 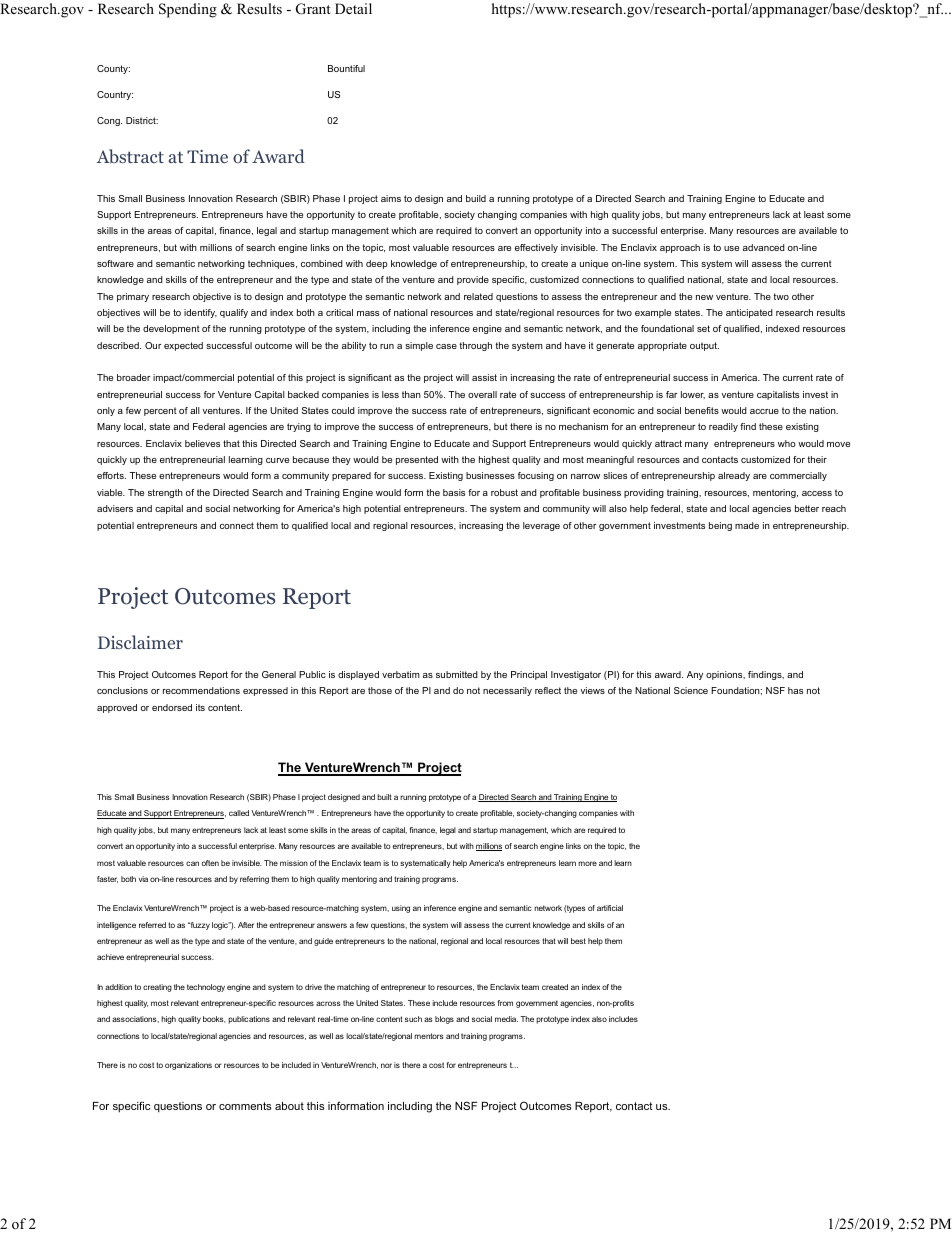 I want to click on mentors, so click(x=428, y=1036).
